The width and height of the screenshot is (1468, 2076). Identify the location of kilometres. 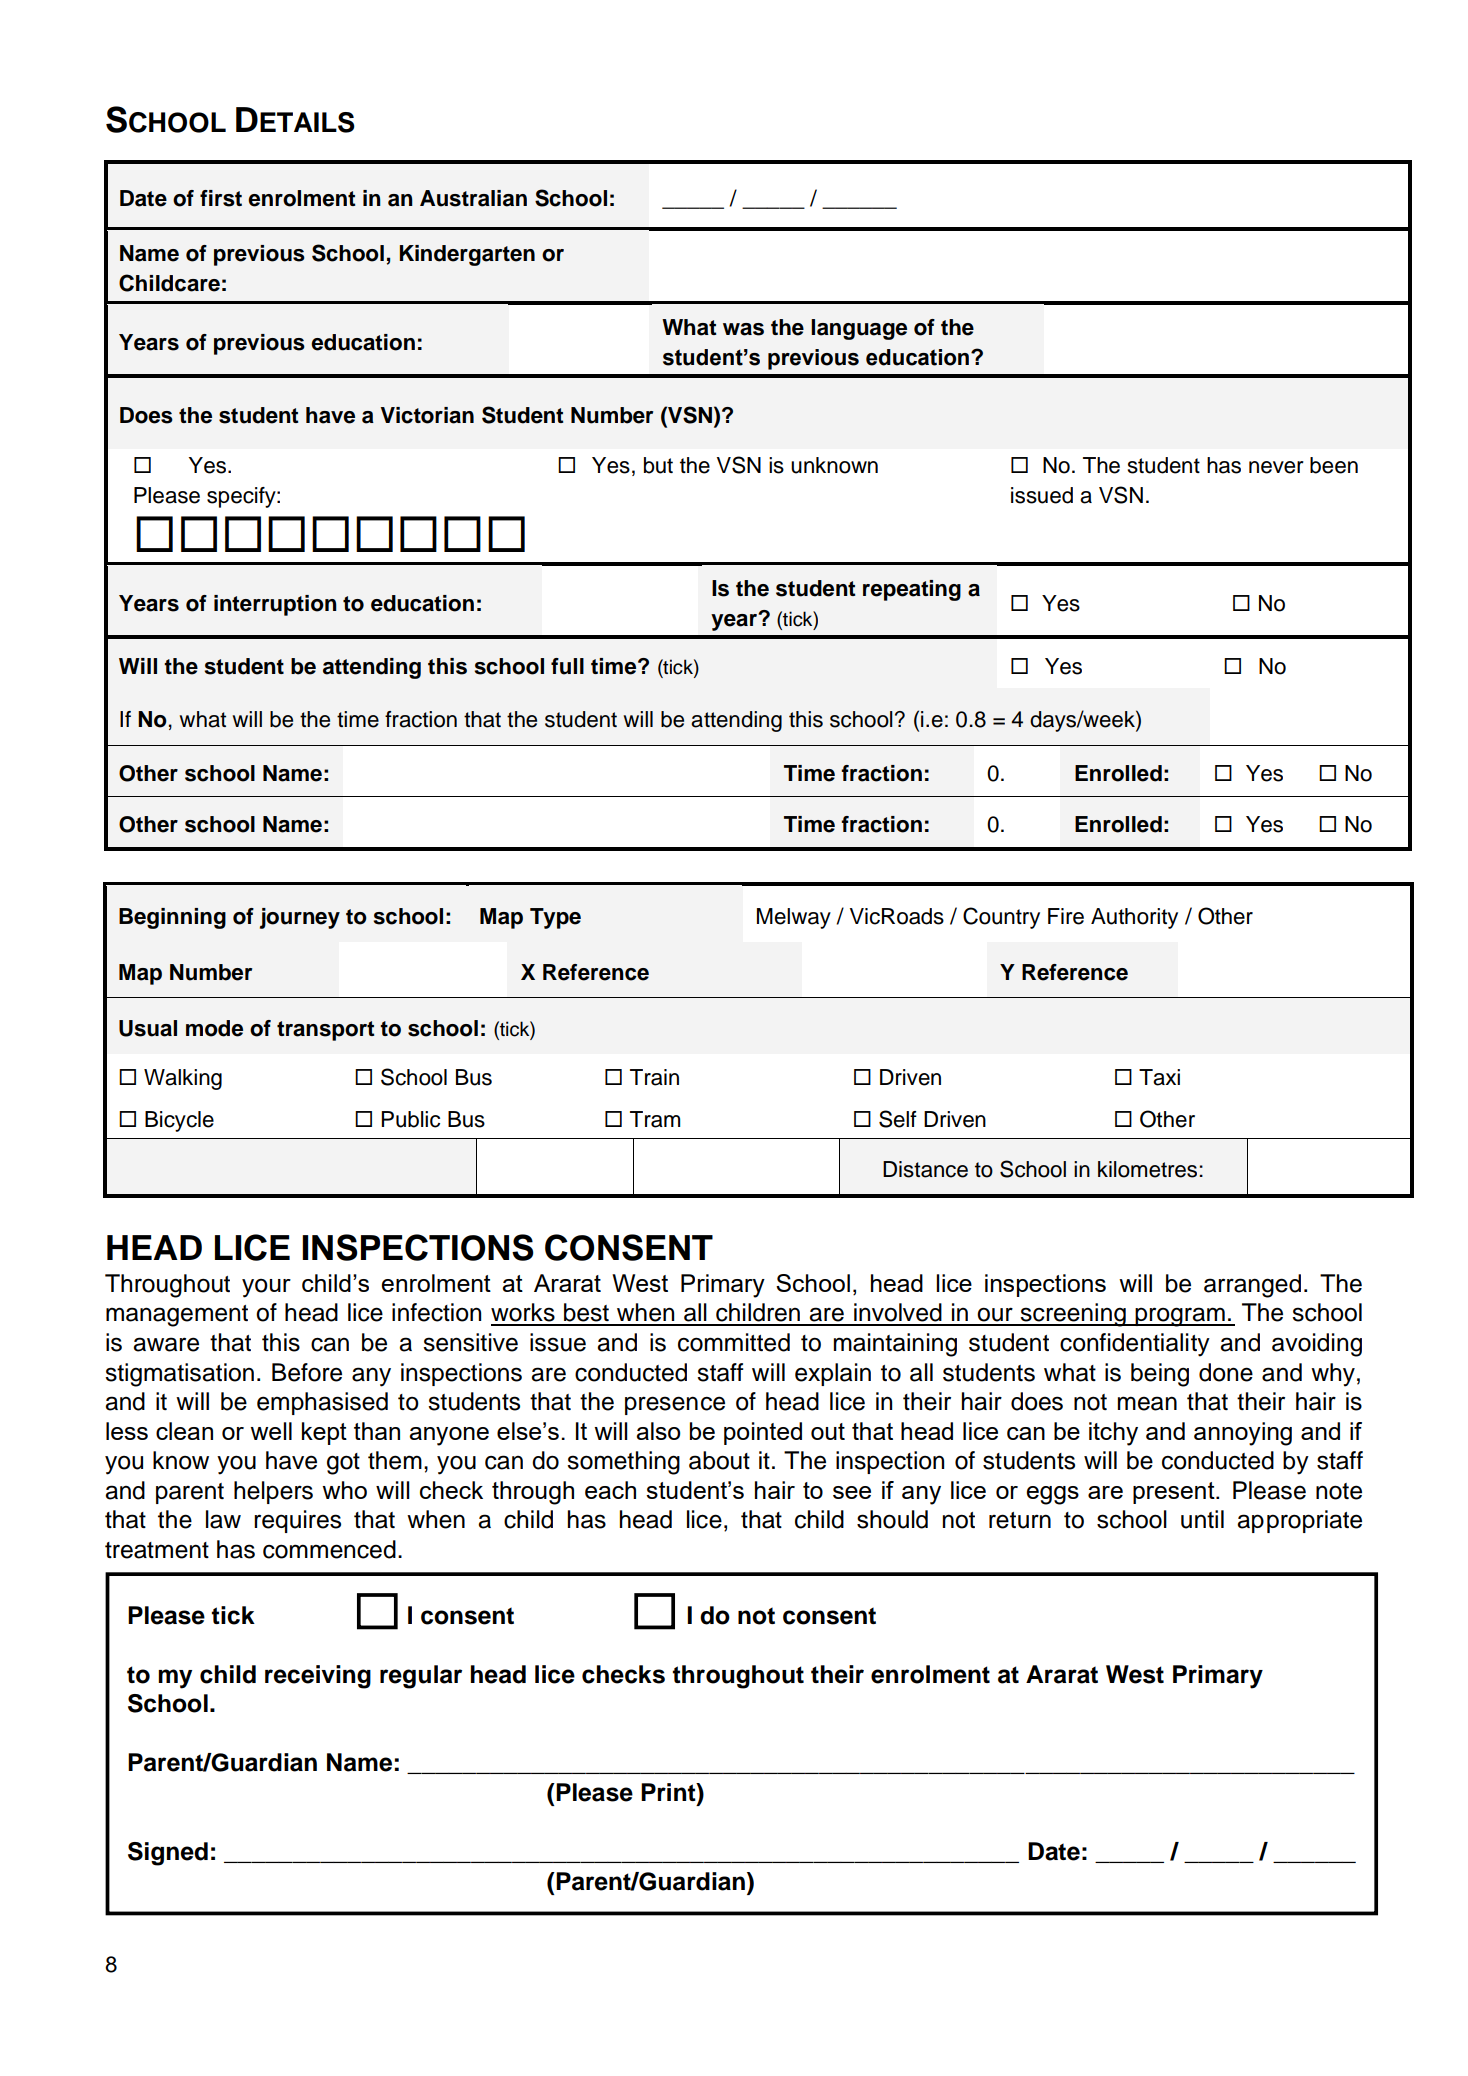
(1147, 1169).
